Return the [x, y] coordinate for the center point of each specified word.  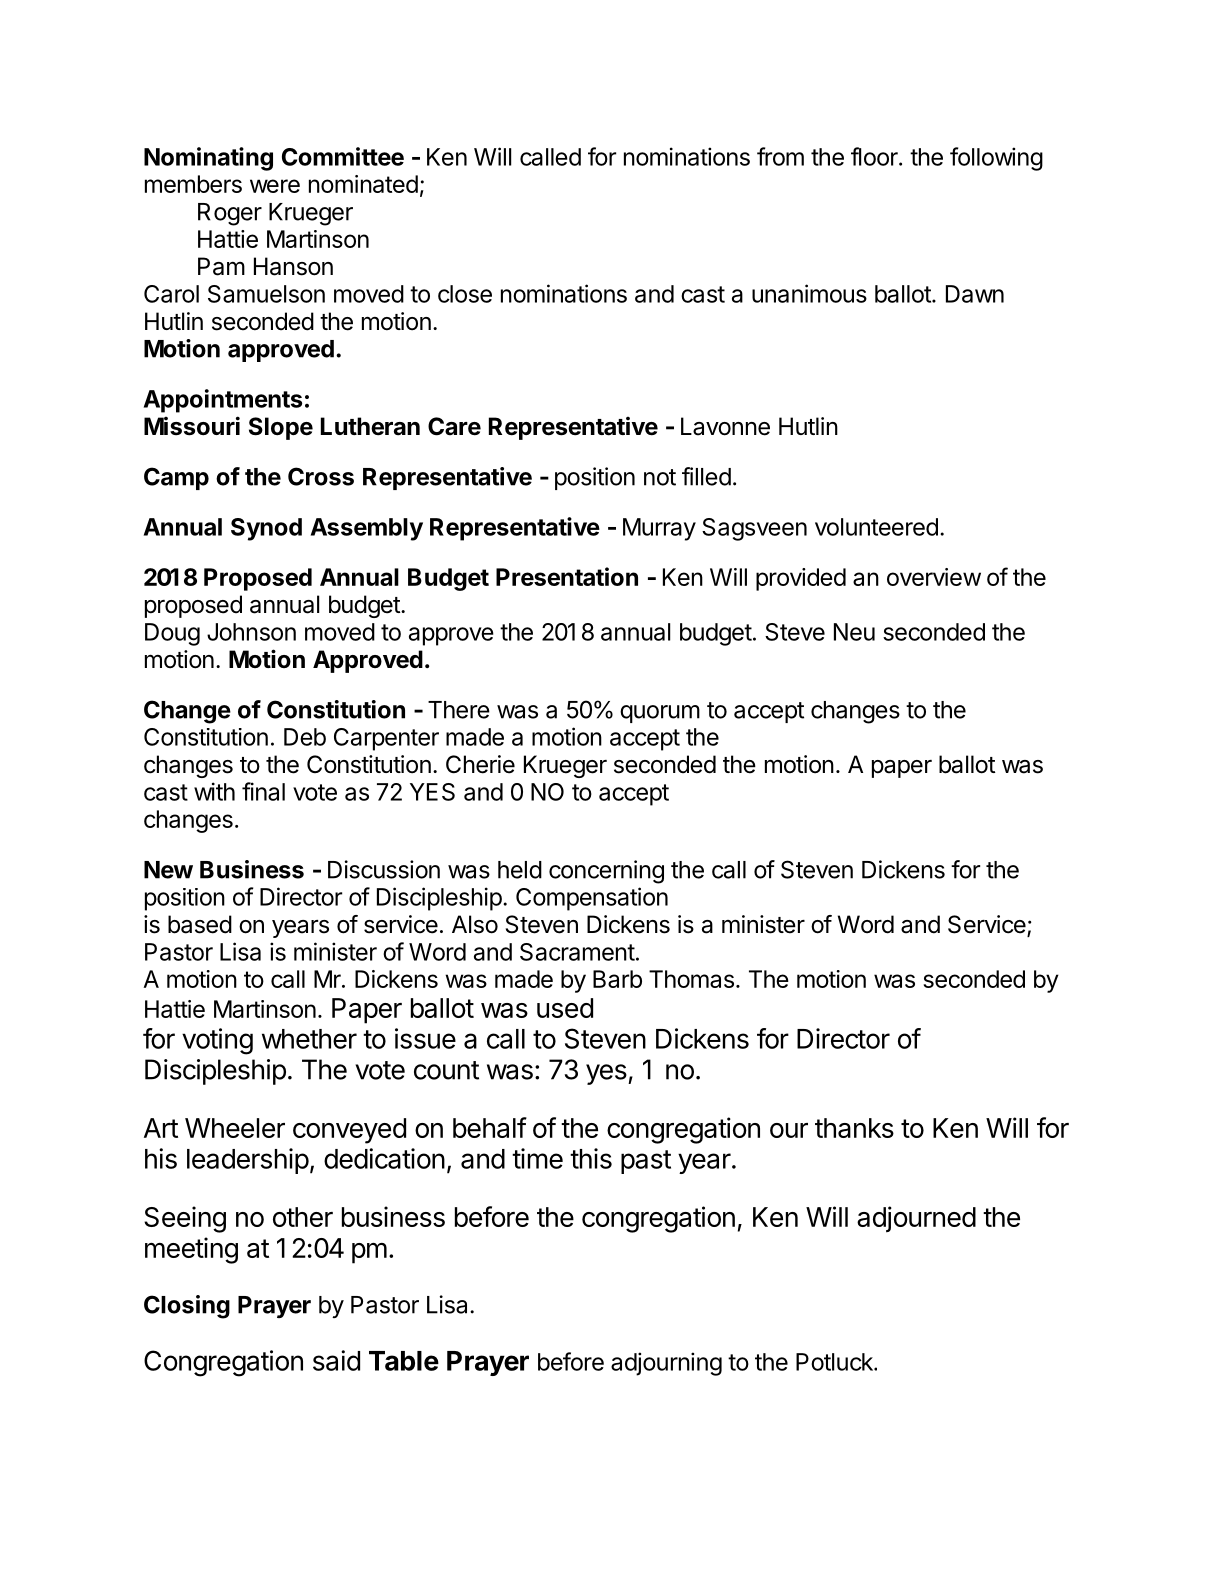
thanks [854, 1128]
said [336, 1360]
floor [875, 156]
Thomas [691, 979]
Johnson [251, 632]
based [200, 924]
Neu [854, 632]
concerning [606, 872]
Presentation [567, 576]
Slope [281, 428]
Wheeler [235, 1128]
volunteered [876, 527]
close [465, 294]
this [591, 1158]
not [660, 477]
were [275, 186]
